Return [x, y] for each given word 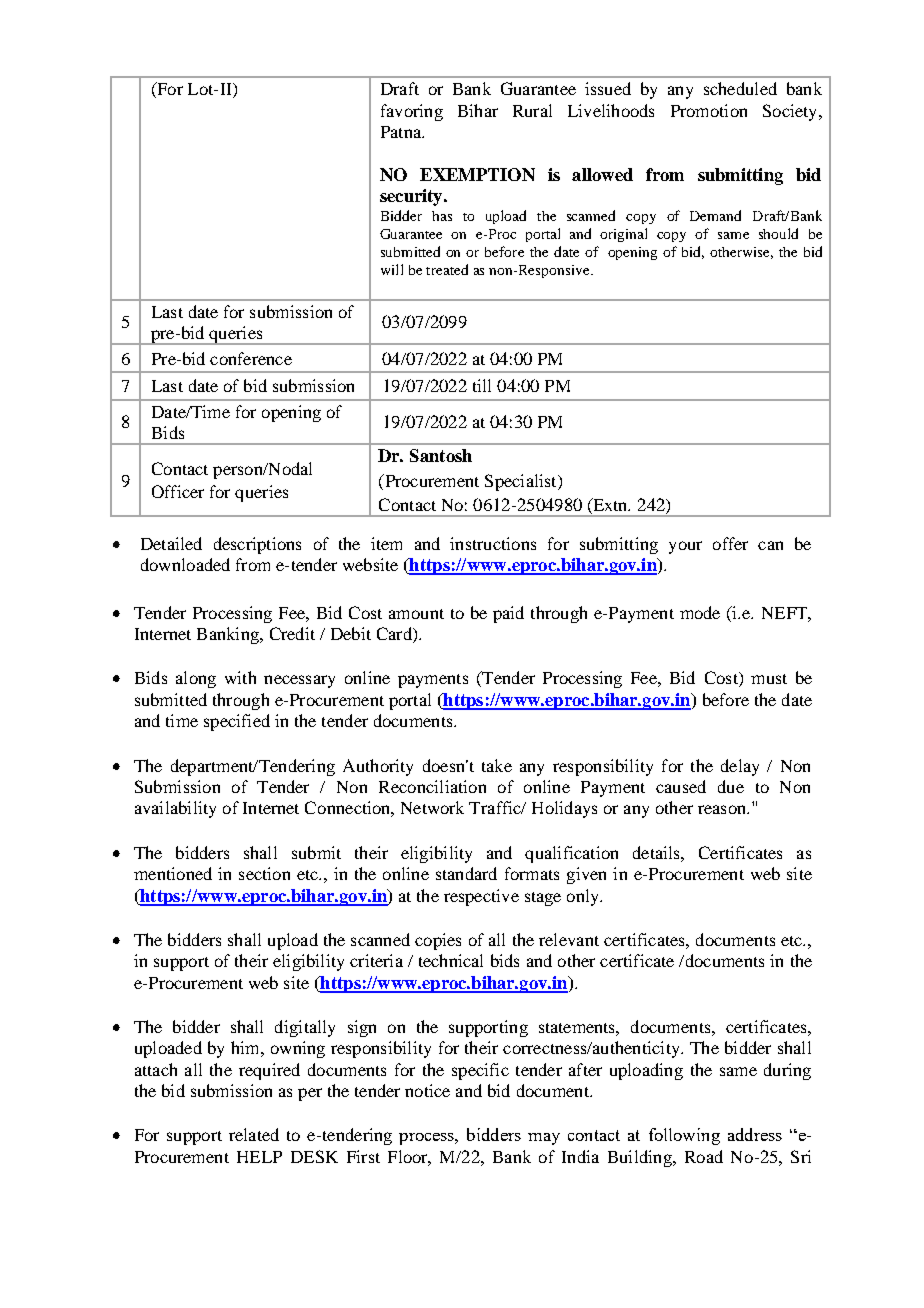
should [778, 233]
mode [700, 612]
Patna [402, 132]
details [657, 852]
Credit [292, 633]
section [264, 873]
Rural [532, 110]
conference [251, 358]
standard [466, 873]
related [254, 1134]
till [482, 385]
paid [508, 614]
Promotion [709, 110]
